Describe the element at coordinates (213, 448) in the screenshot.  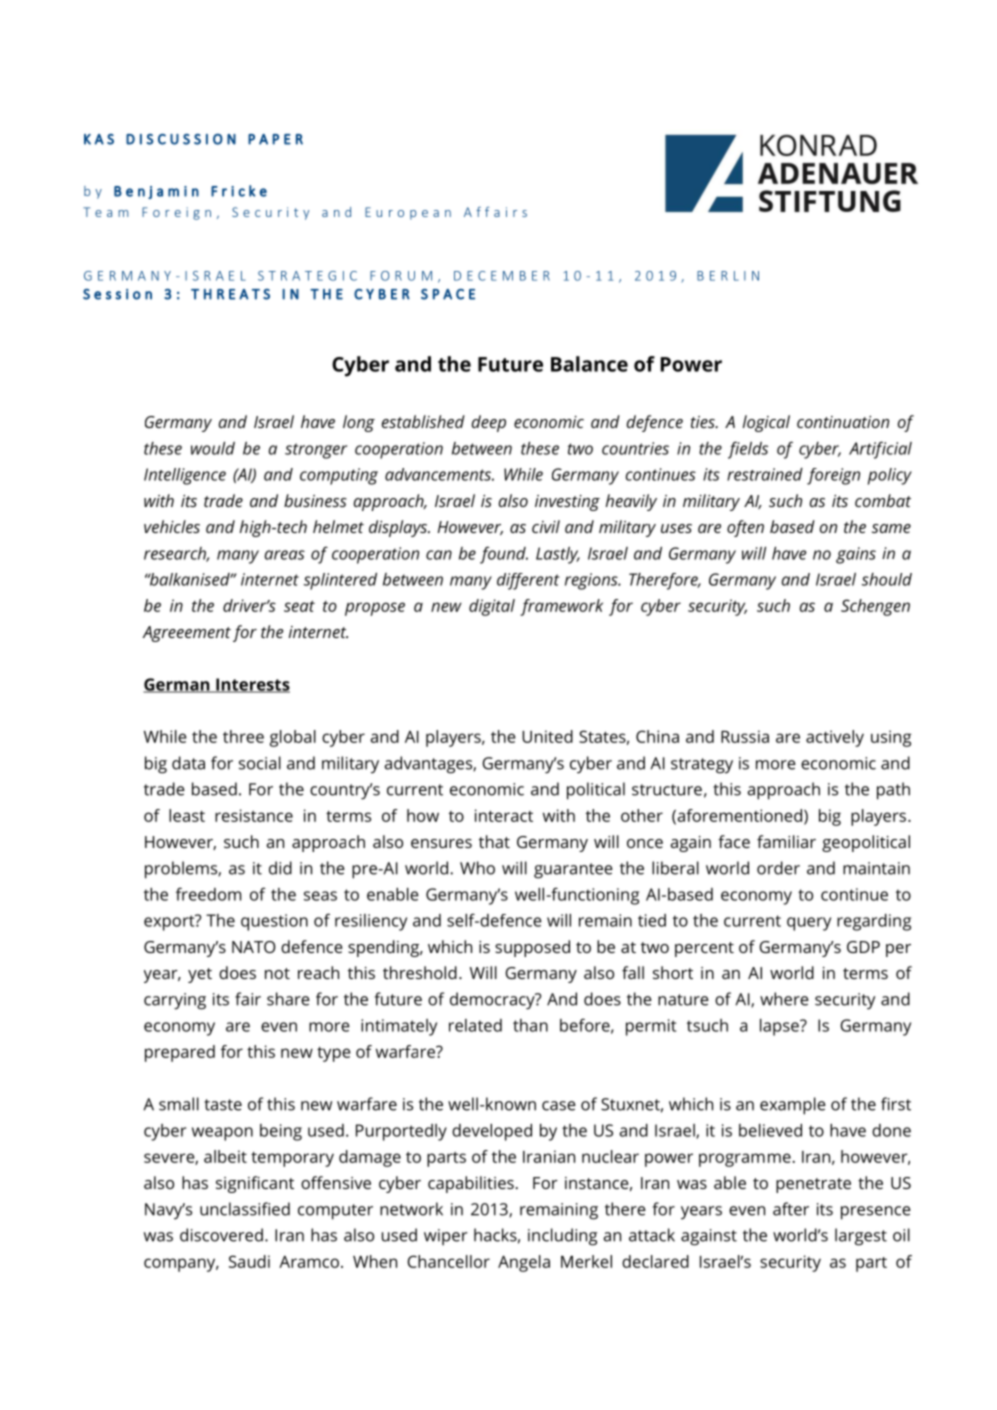
I see `would` at that location.
